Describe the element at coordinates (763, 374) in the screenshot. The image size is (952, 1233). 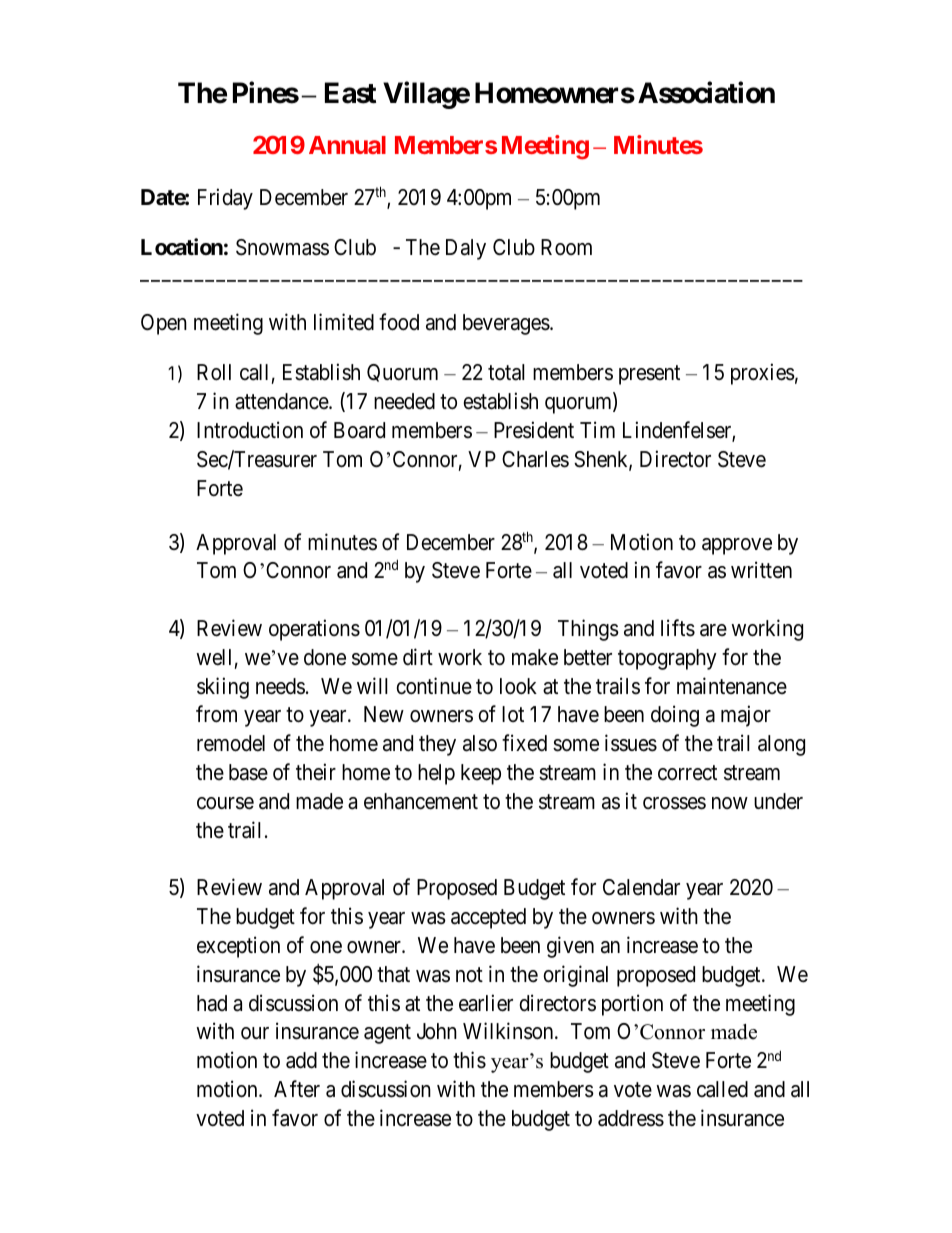
I see `proxies` at that location.
